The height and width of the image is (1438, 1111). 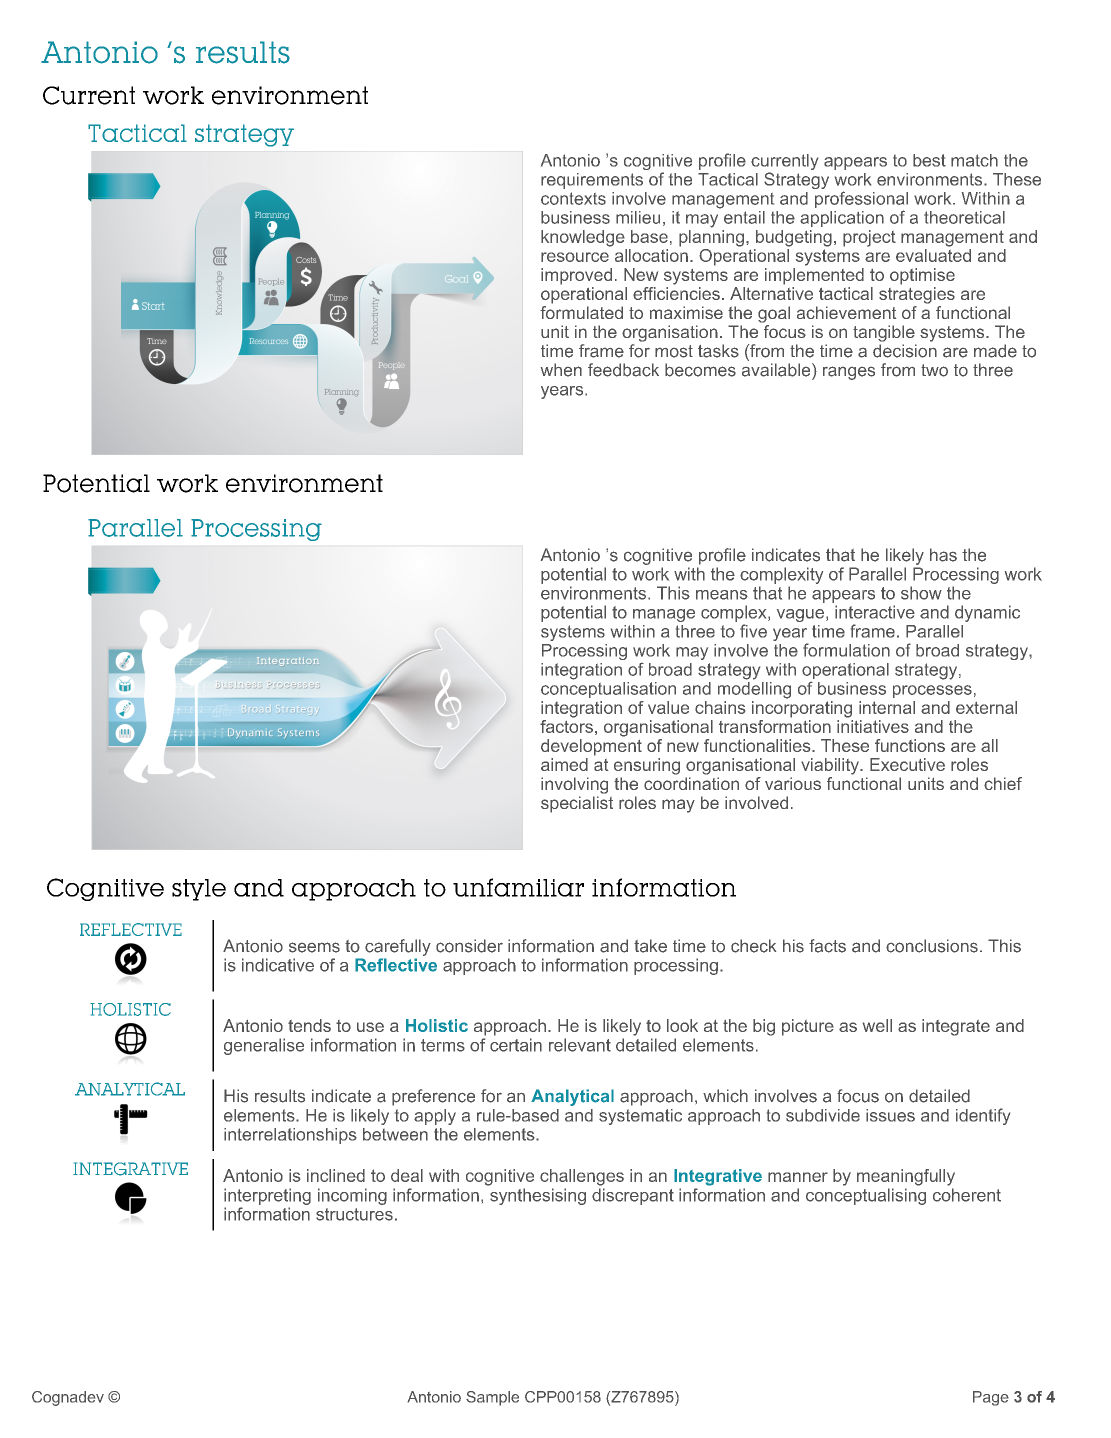 I want to click on conceptualisation, so click(x=608, y=688).
